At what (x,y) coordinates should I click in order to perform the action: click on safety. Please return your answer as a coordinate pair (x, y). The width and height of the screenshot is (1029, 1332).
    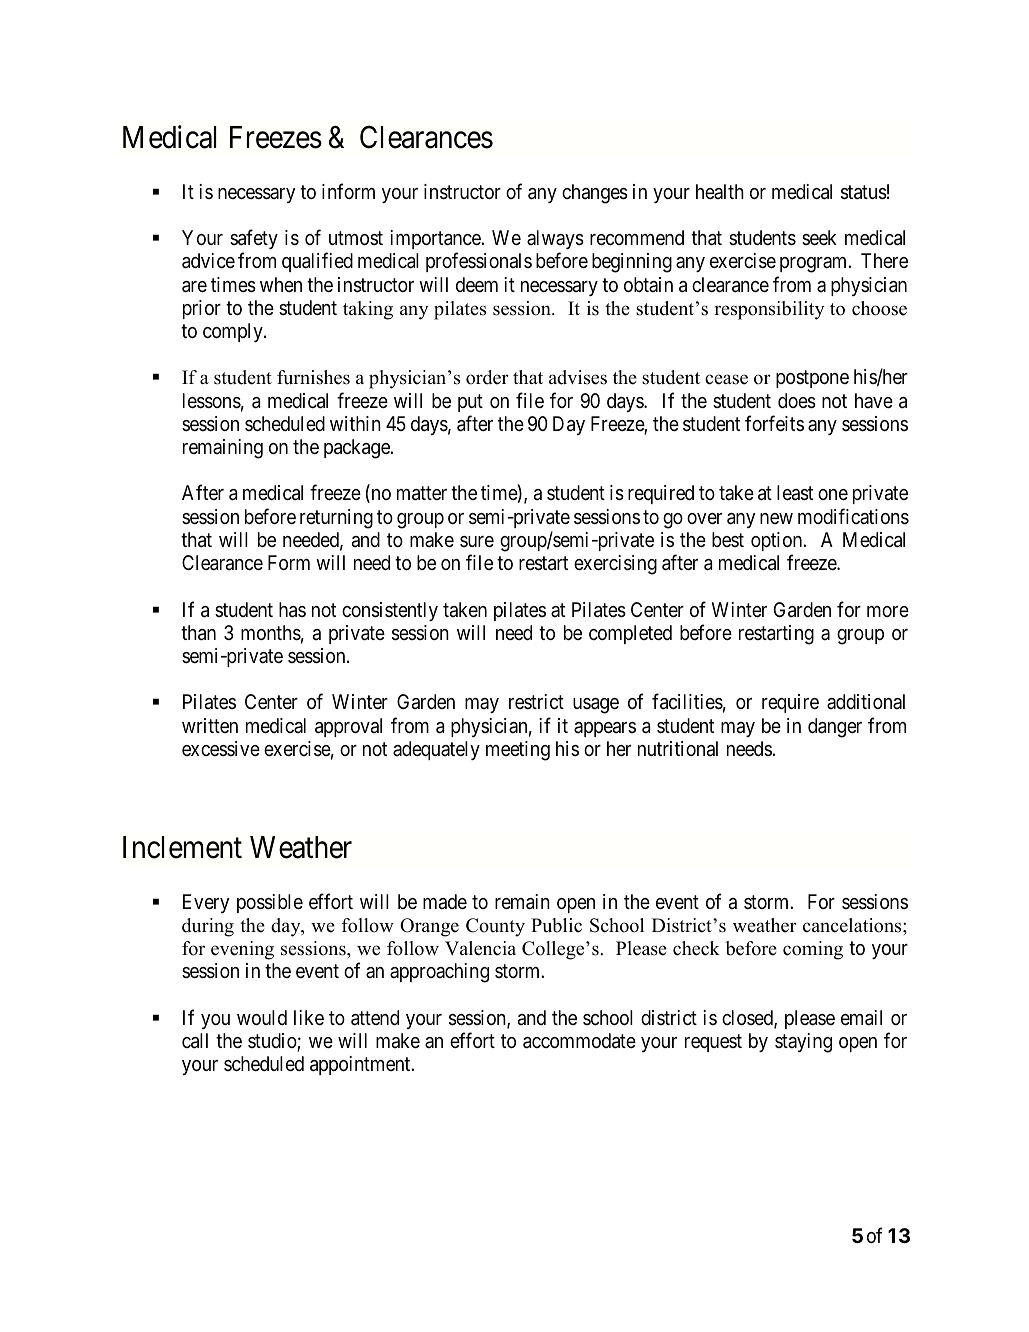
    Looking at the image, I should click on (254, 239).
